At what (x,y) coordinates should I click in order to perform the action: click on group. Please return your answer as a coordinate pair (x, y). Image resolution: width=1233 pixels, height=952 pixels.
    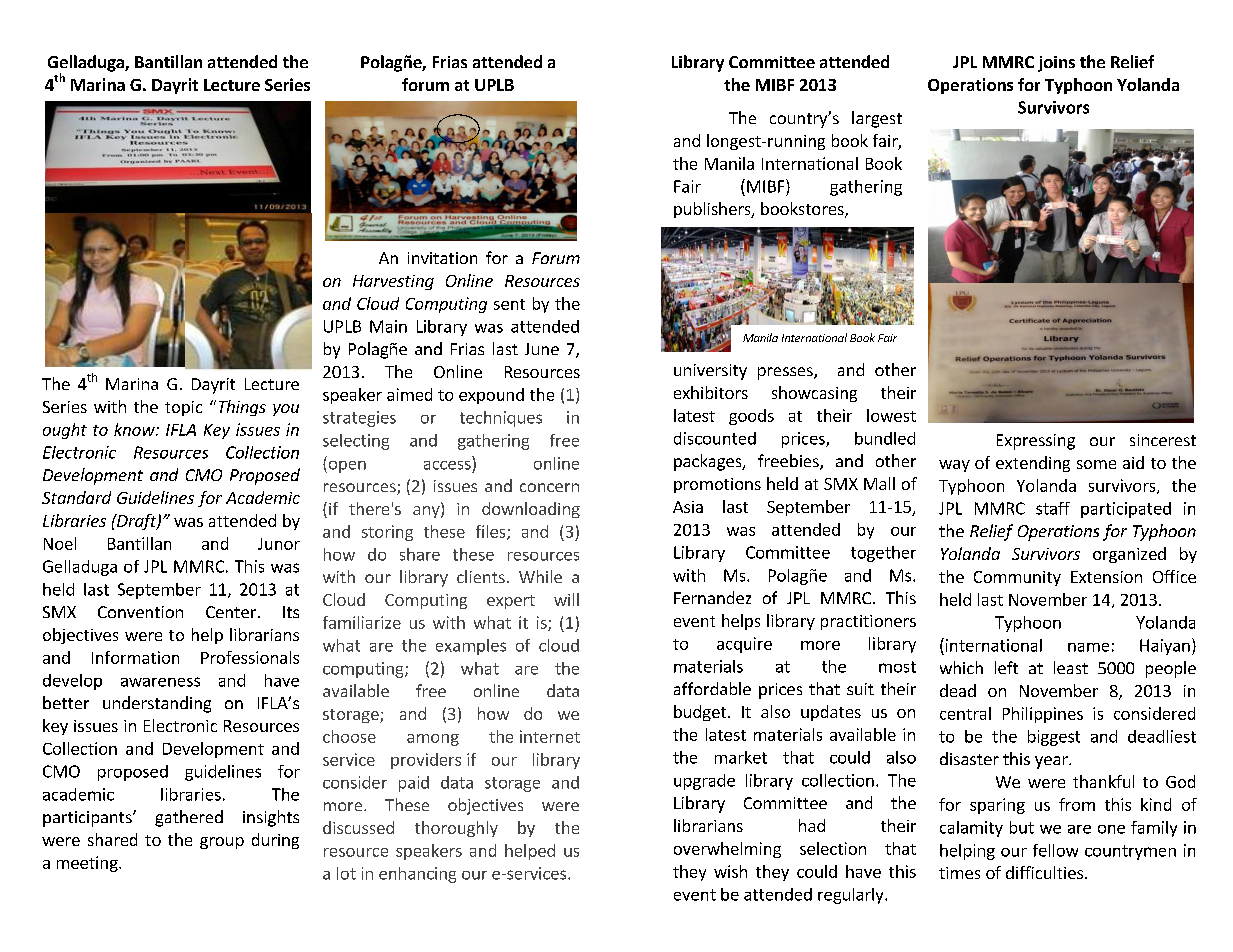
    Looking at the image, I should click on (222, 843).
